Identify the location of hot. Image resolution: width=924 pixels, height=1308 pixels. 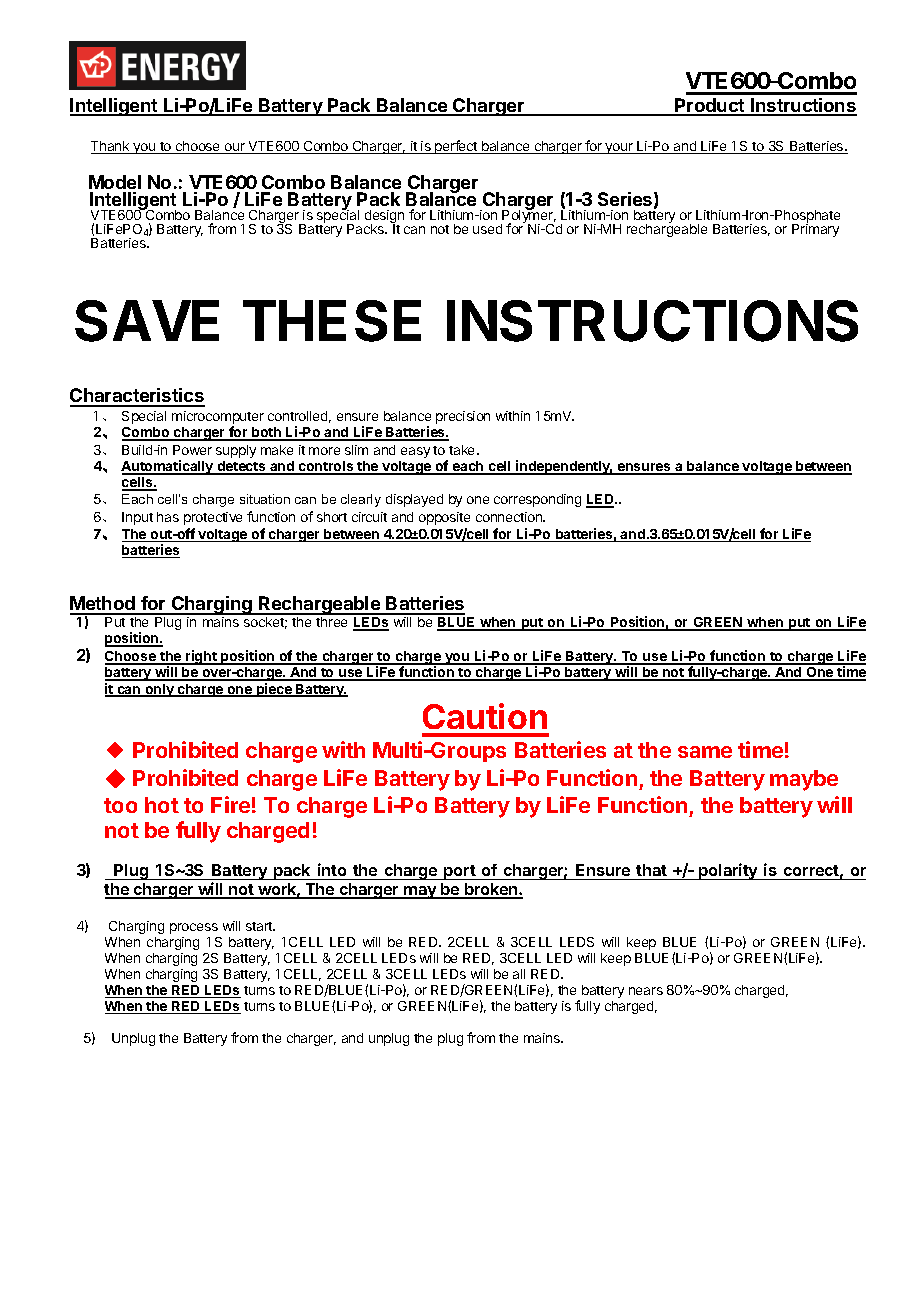
(162, 805).
